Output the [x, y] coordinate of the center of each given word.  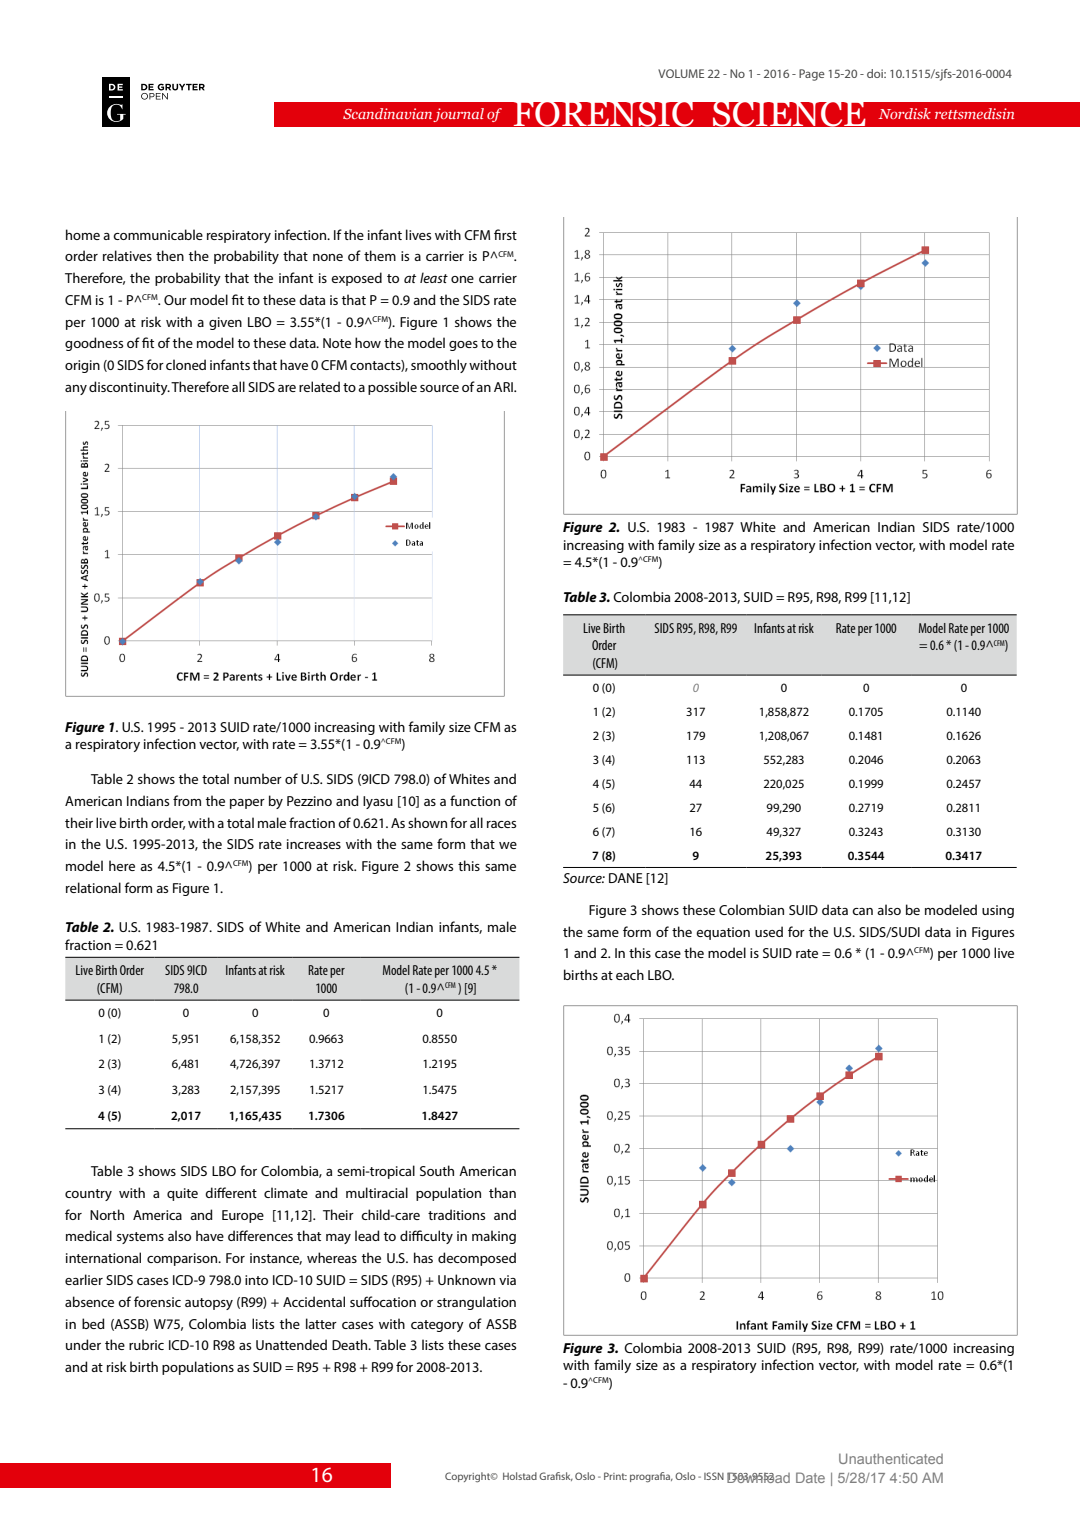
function [475, 800]
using [998, 911]
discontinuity [129, 388]
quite [182, 1194]
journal [458, 115]
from [187, 800]
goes [463, 346]
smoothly [439, 366]
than [502, 1192]
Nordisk [905, 113]
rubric [146, 1344]
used [769, 931]
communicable [158, 234]
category [437, 1326]
